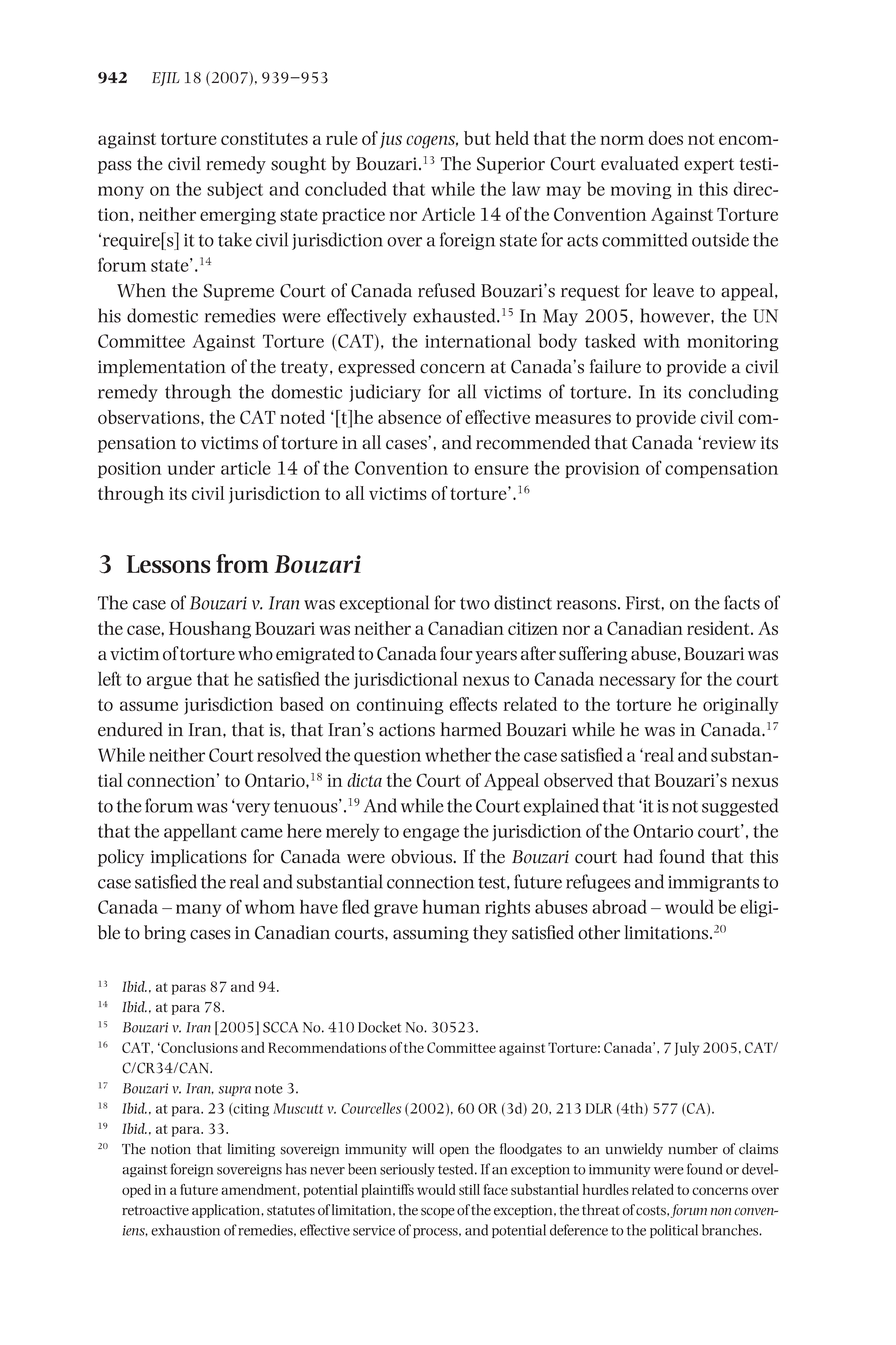 This image has width=896, height=1345. What do you see at coordinates (391, 140) in the image?
I see `jus` at bounding box center [391, 140].
